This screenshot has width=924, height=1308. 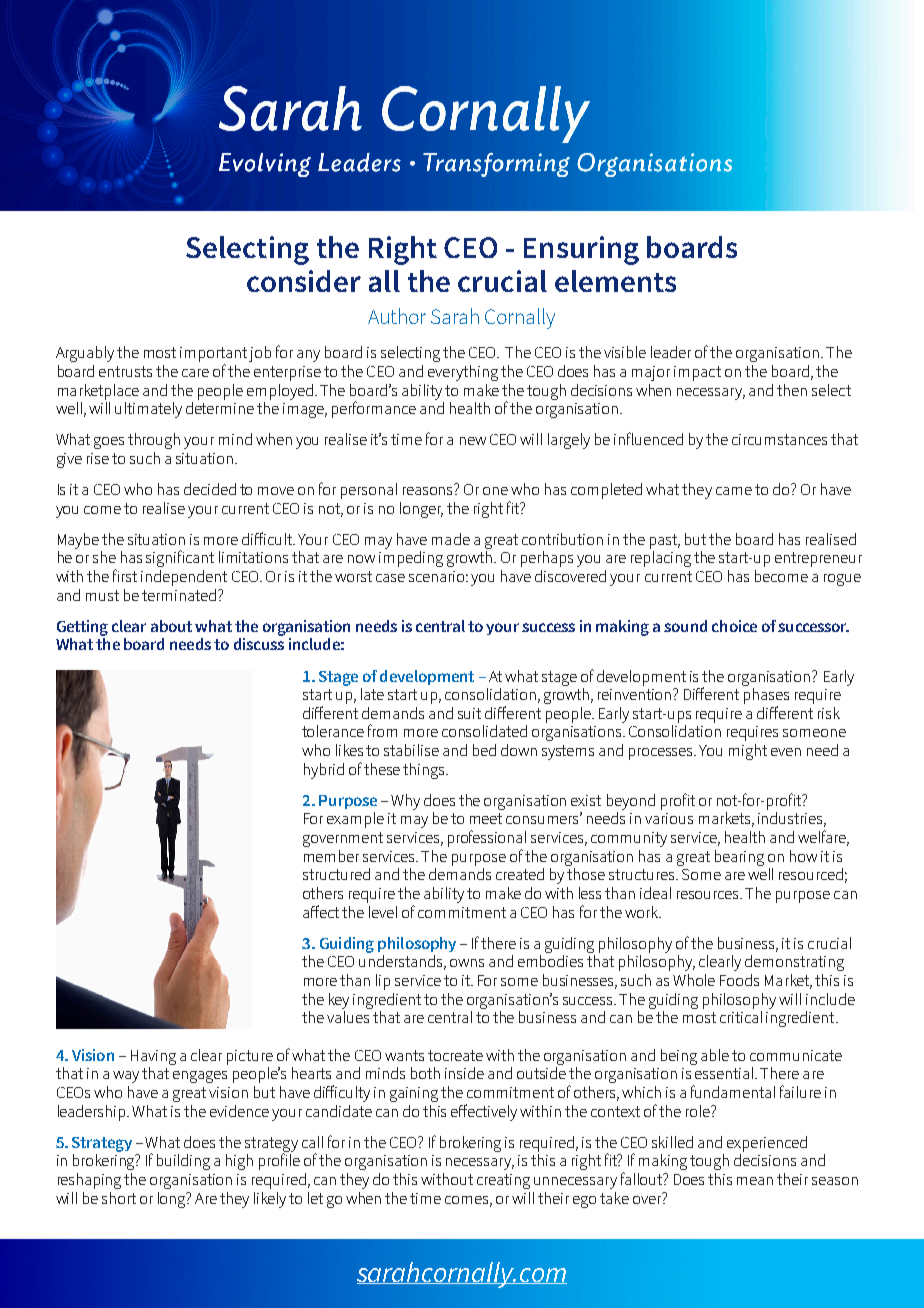 I want to click on important, so click(x=213, y=356).
